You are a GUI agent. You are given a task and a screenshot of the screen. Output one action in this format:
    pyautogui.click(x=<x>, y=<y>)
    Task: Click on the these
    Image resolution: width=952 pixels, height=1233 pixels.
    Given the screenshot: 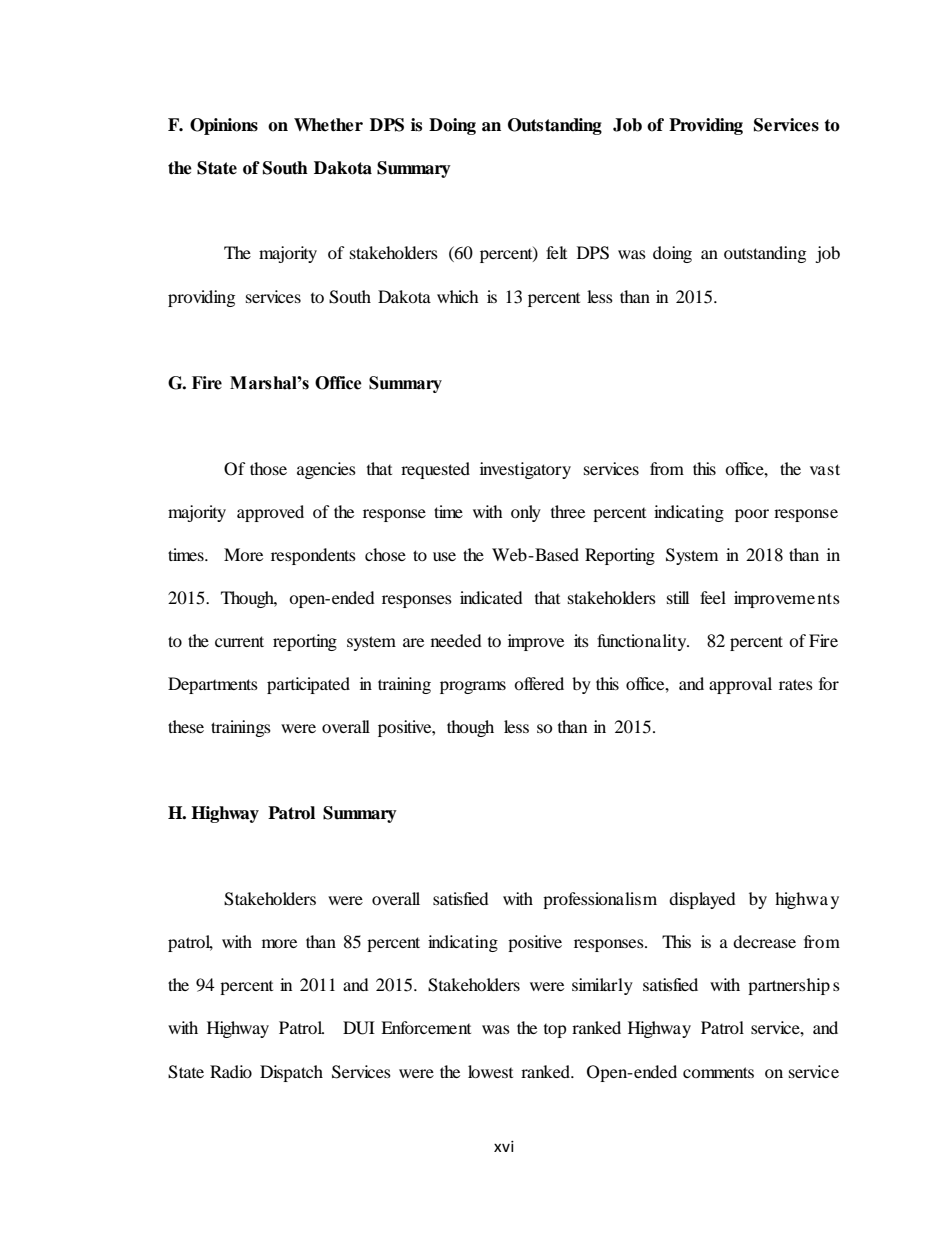 What is the action you would take?
    pyautogui.click(x=186, y=726)
